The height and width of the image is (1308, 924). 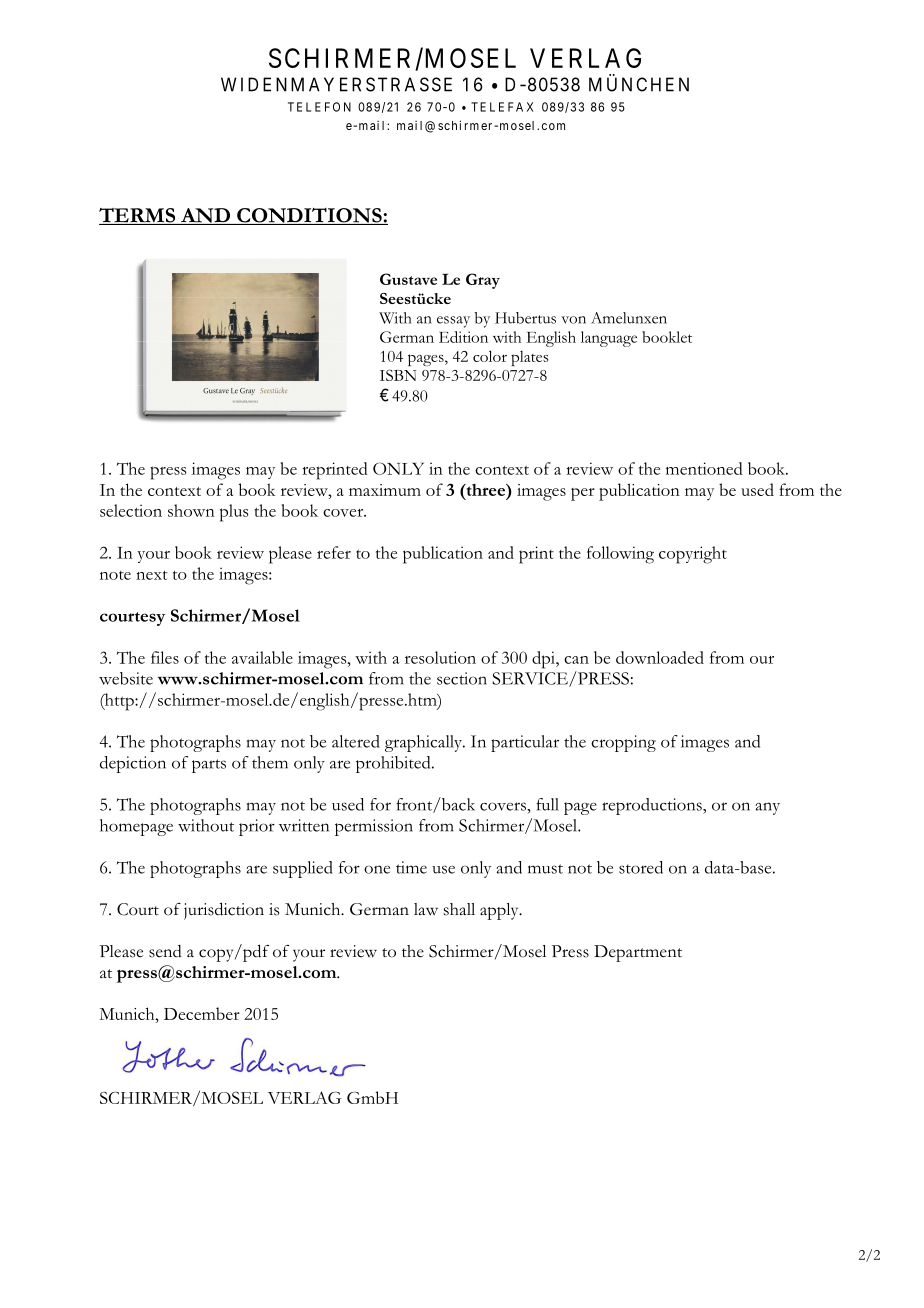 I want to click on Gustave, so click(x=408, y=279).
